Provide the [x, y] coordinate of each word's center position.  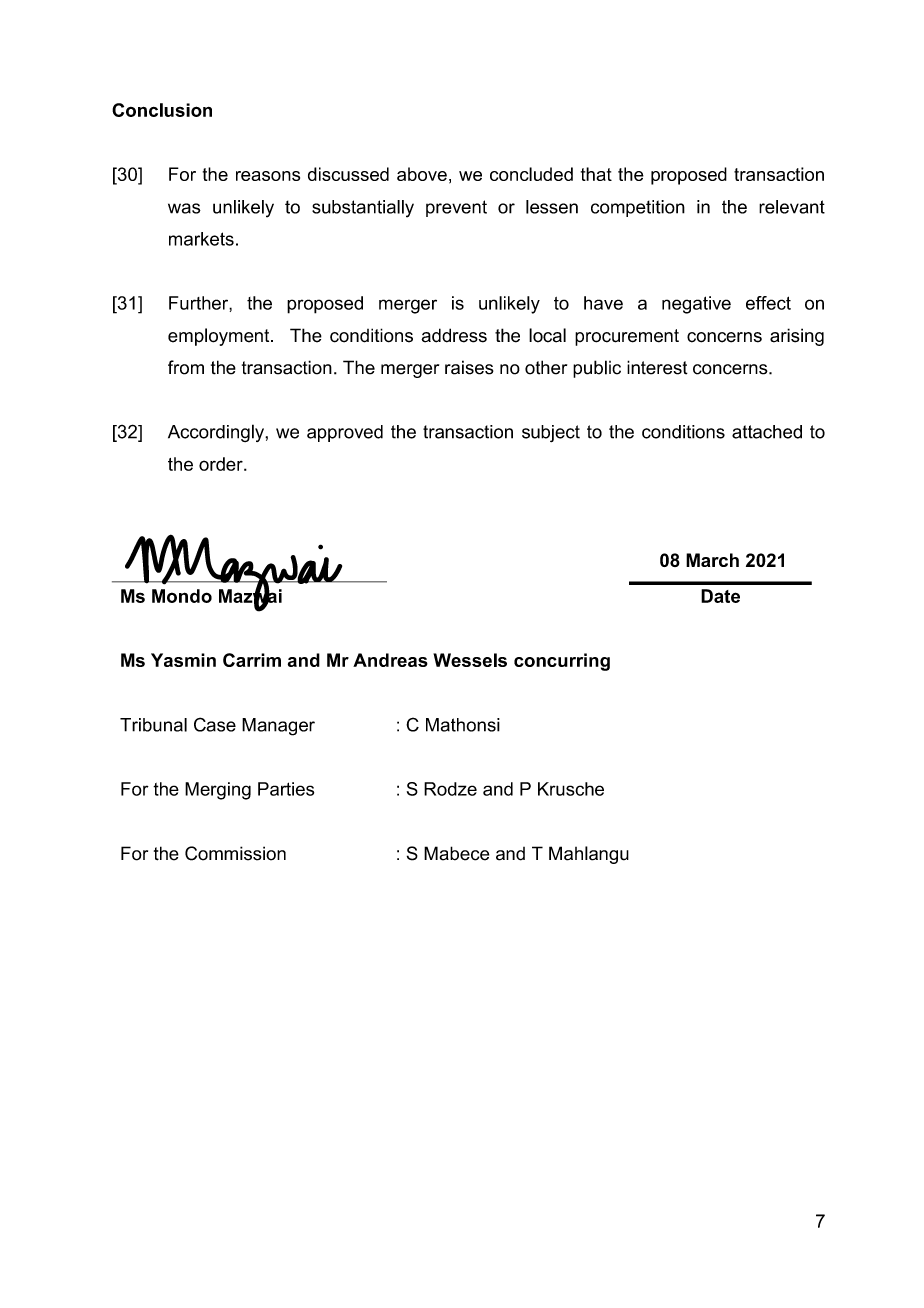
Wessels [470, 660]
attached [767, 432]
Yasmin [183, 660]
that [596, 174]
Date [720, 596]
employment [220, 337]
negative [696, 305]
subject [551, 433]
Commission [235, 853]
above [422, 174]
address [454, 335]
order [222, 464]
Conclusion [162, 110]
